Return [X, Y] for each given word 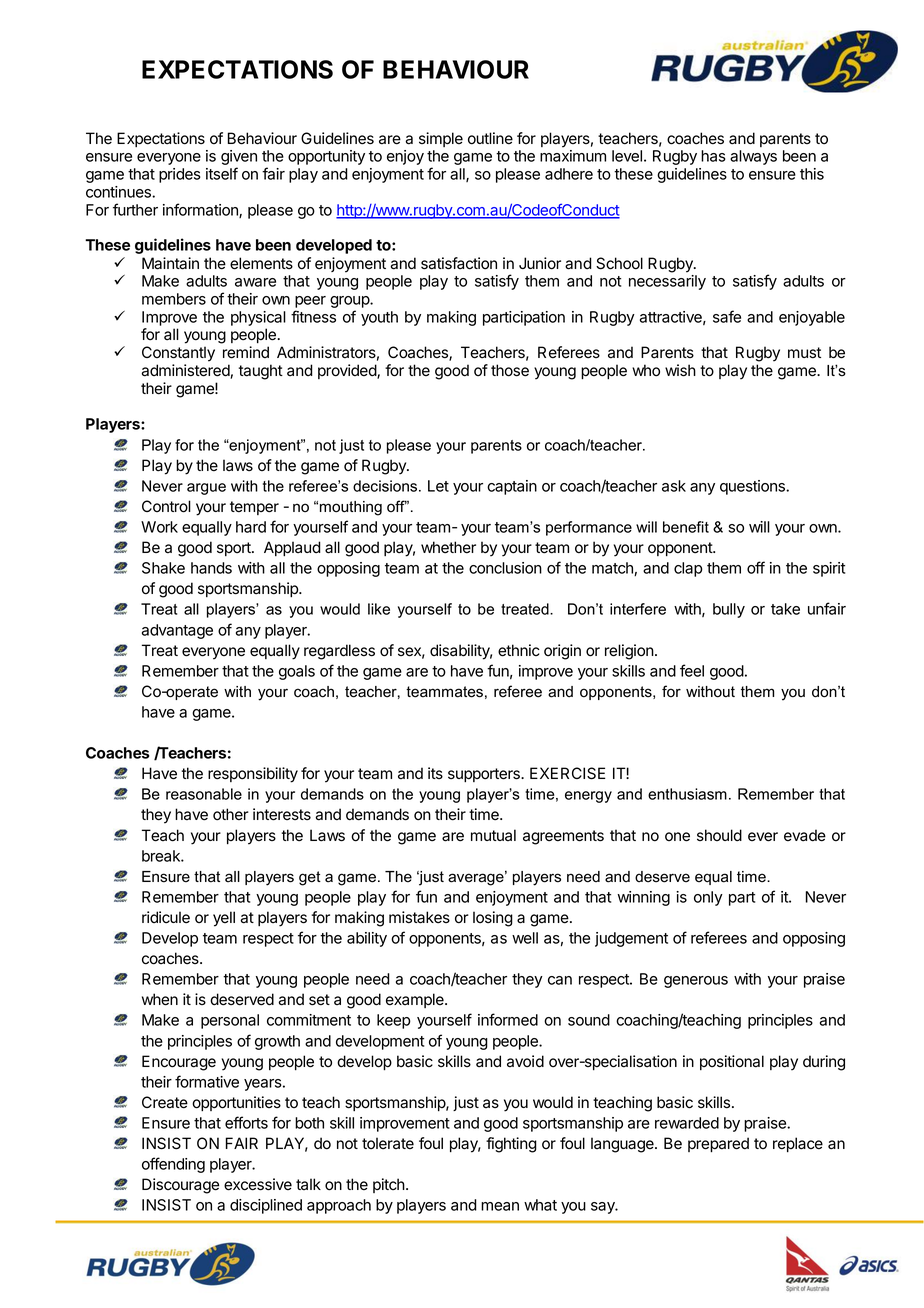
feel [692, 670]
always [753, 157]
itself [222, 173]
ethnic [519, 650]
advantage [177, 631]
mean [500, 1206]
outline [490, 138]
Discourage [180, 1186]
